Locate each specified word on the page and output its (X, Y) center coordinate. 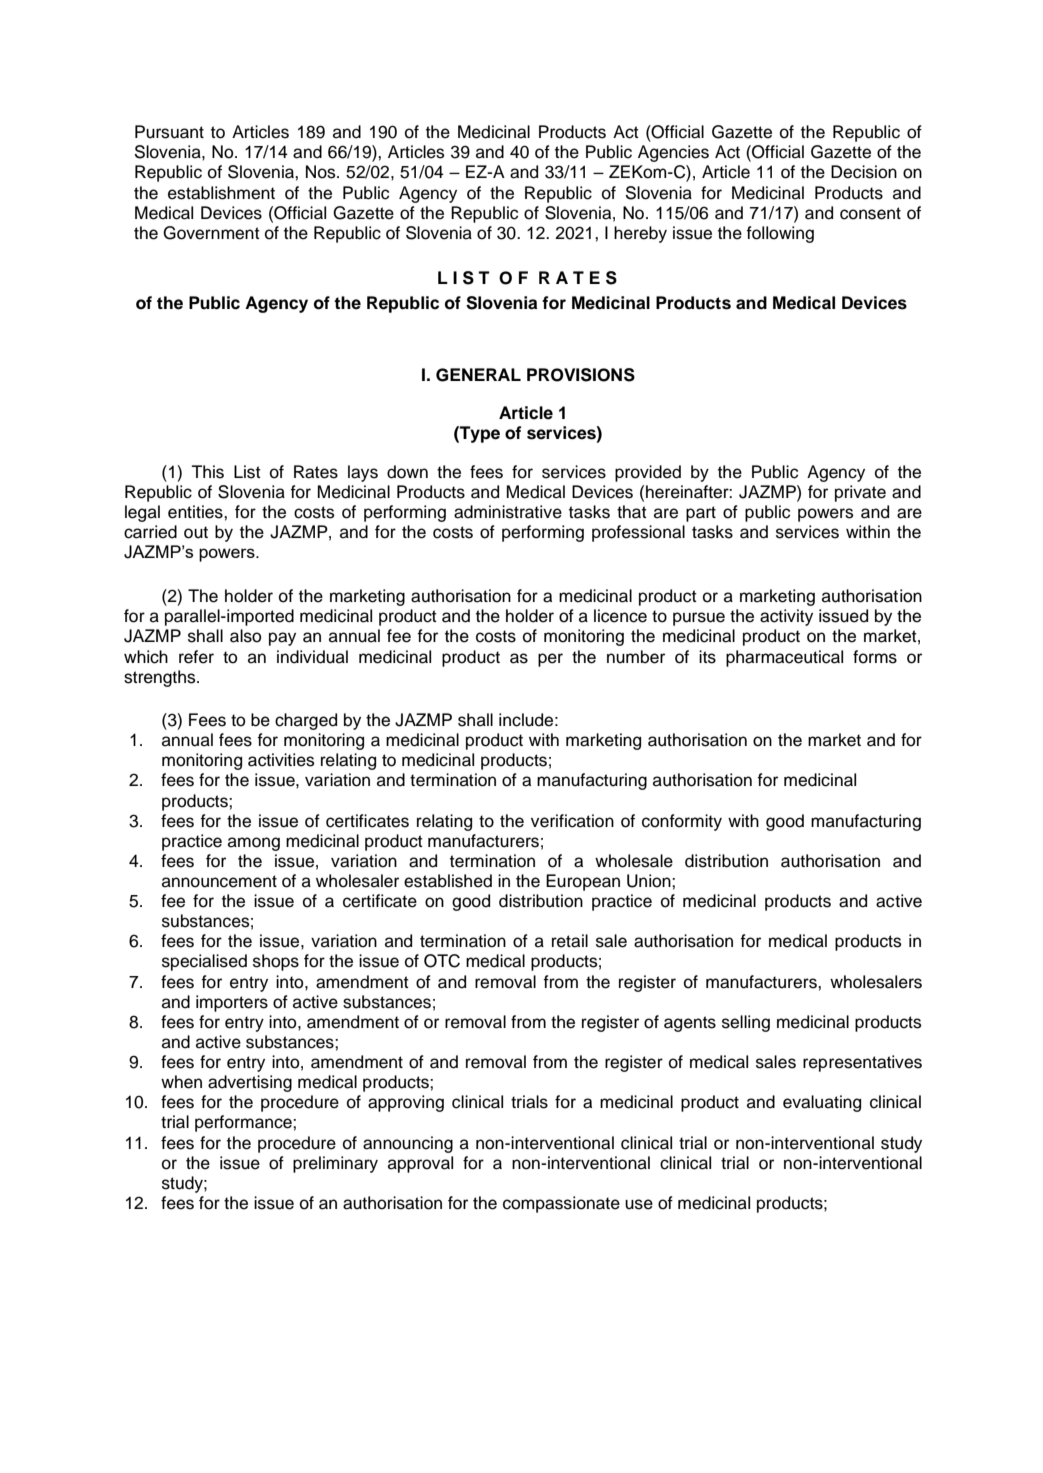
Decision (864, 172)
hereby (640, 234)
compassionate (561, 1204)
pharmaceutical (784, 658)
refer (196, 657)
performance (244, 1123)
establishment (221, 193)
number (636, 657)
